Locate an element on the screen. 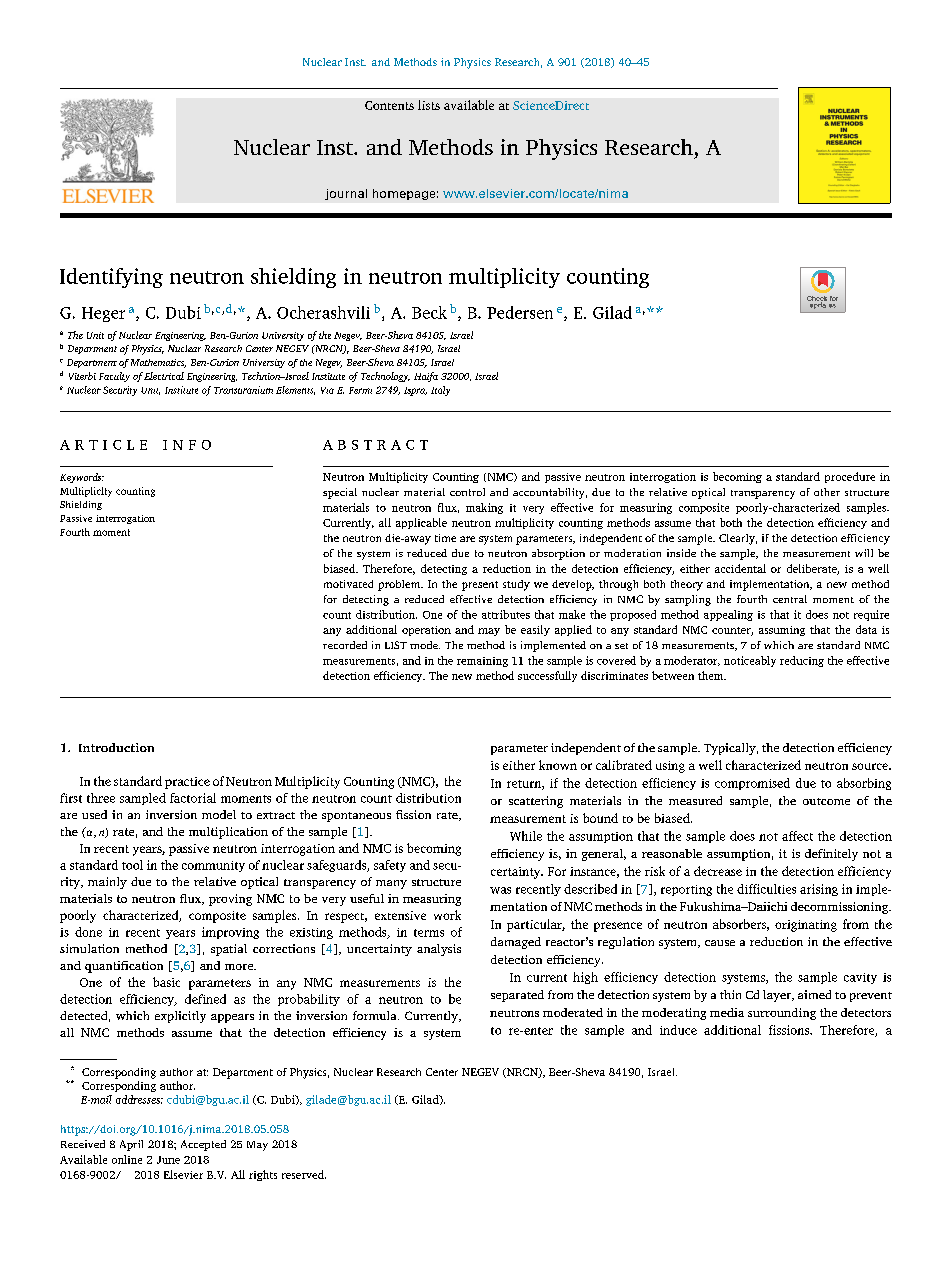  journal is located at coordinates (346, 194).
